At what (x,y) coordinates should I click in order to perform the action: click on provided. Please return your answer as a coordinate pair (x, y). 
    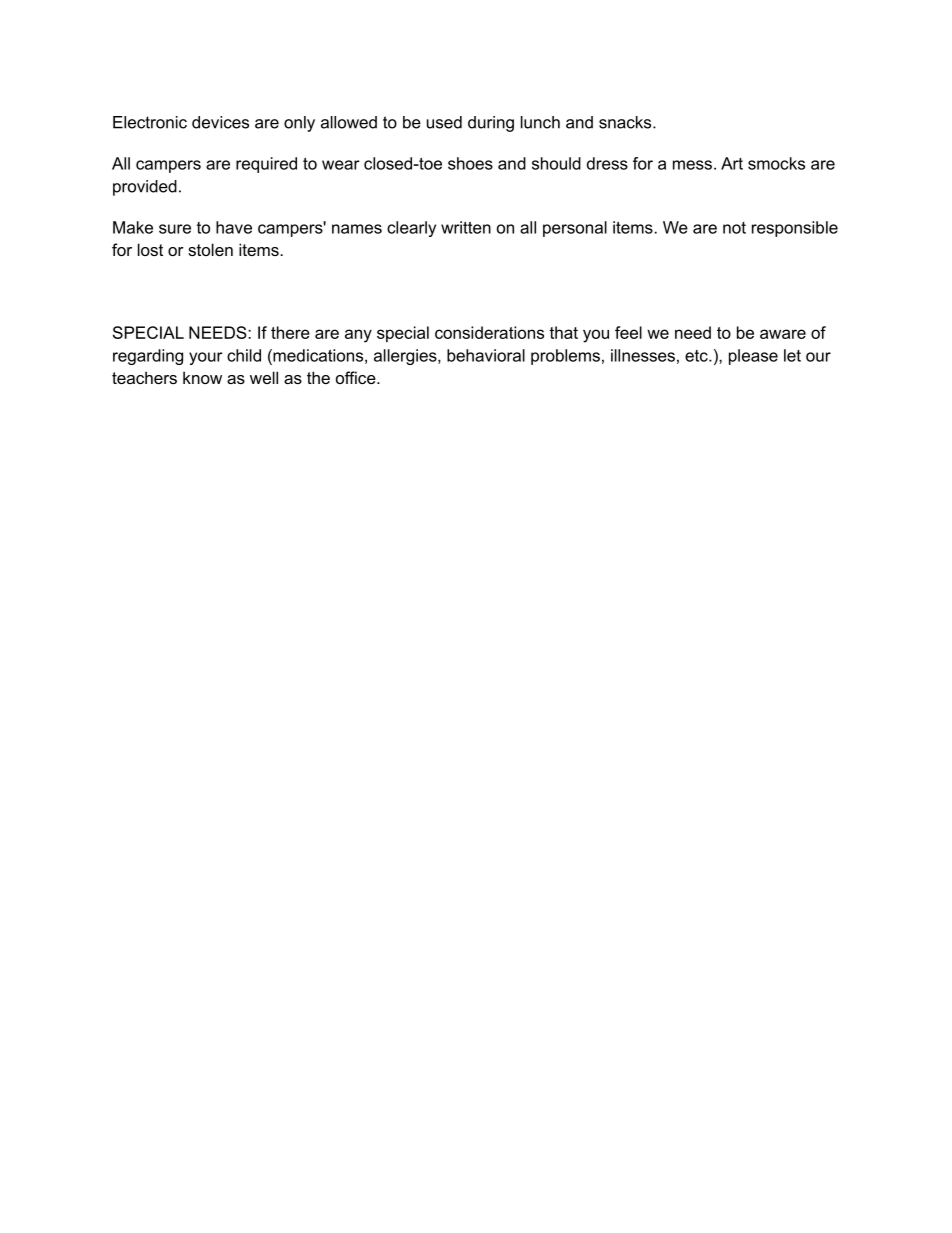
    Looking at the image, I should click on (145, 188).
